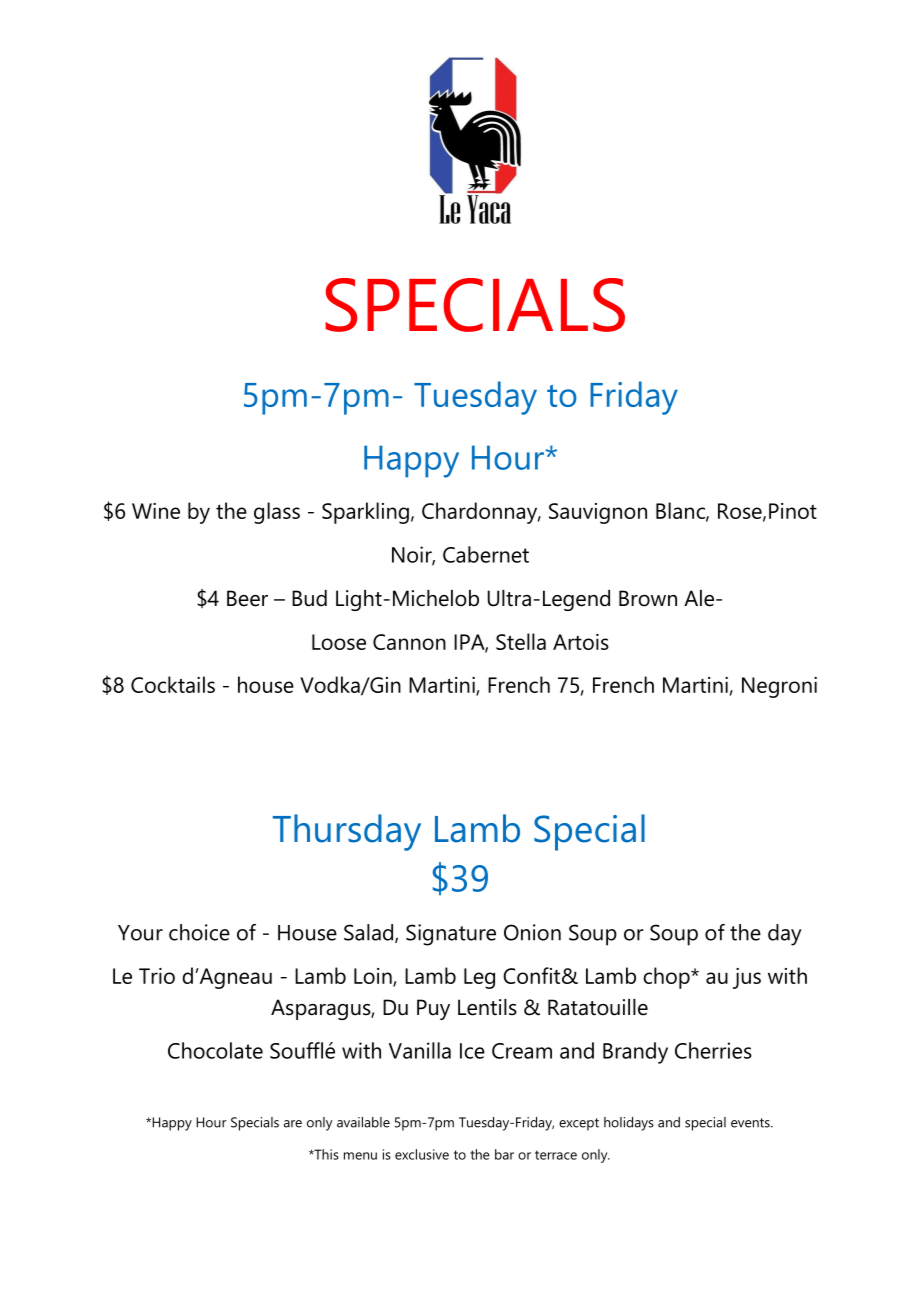  I want to click on Ratatouille, so click(598, 1007).
